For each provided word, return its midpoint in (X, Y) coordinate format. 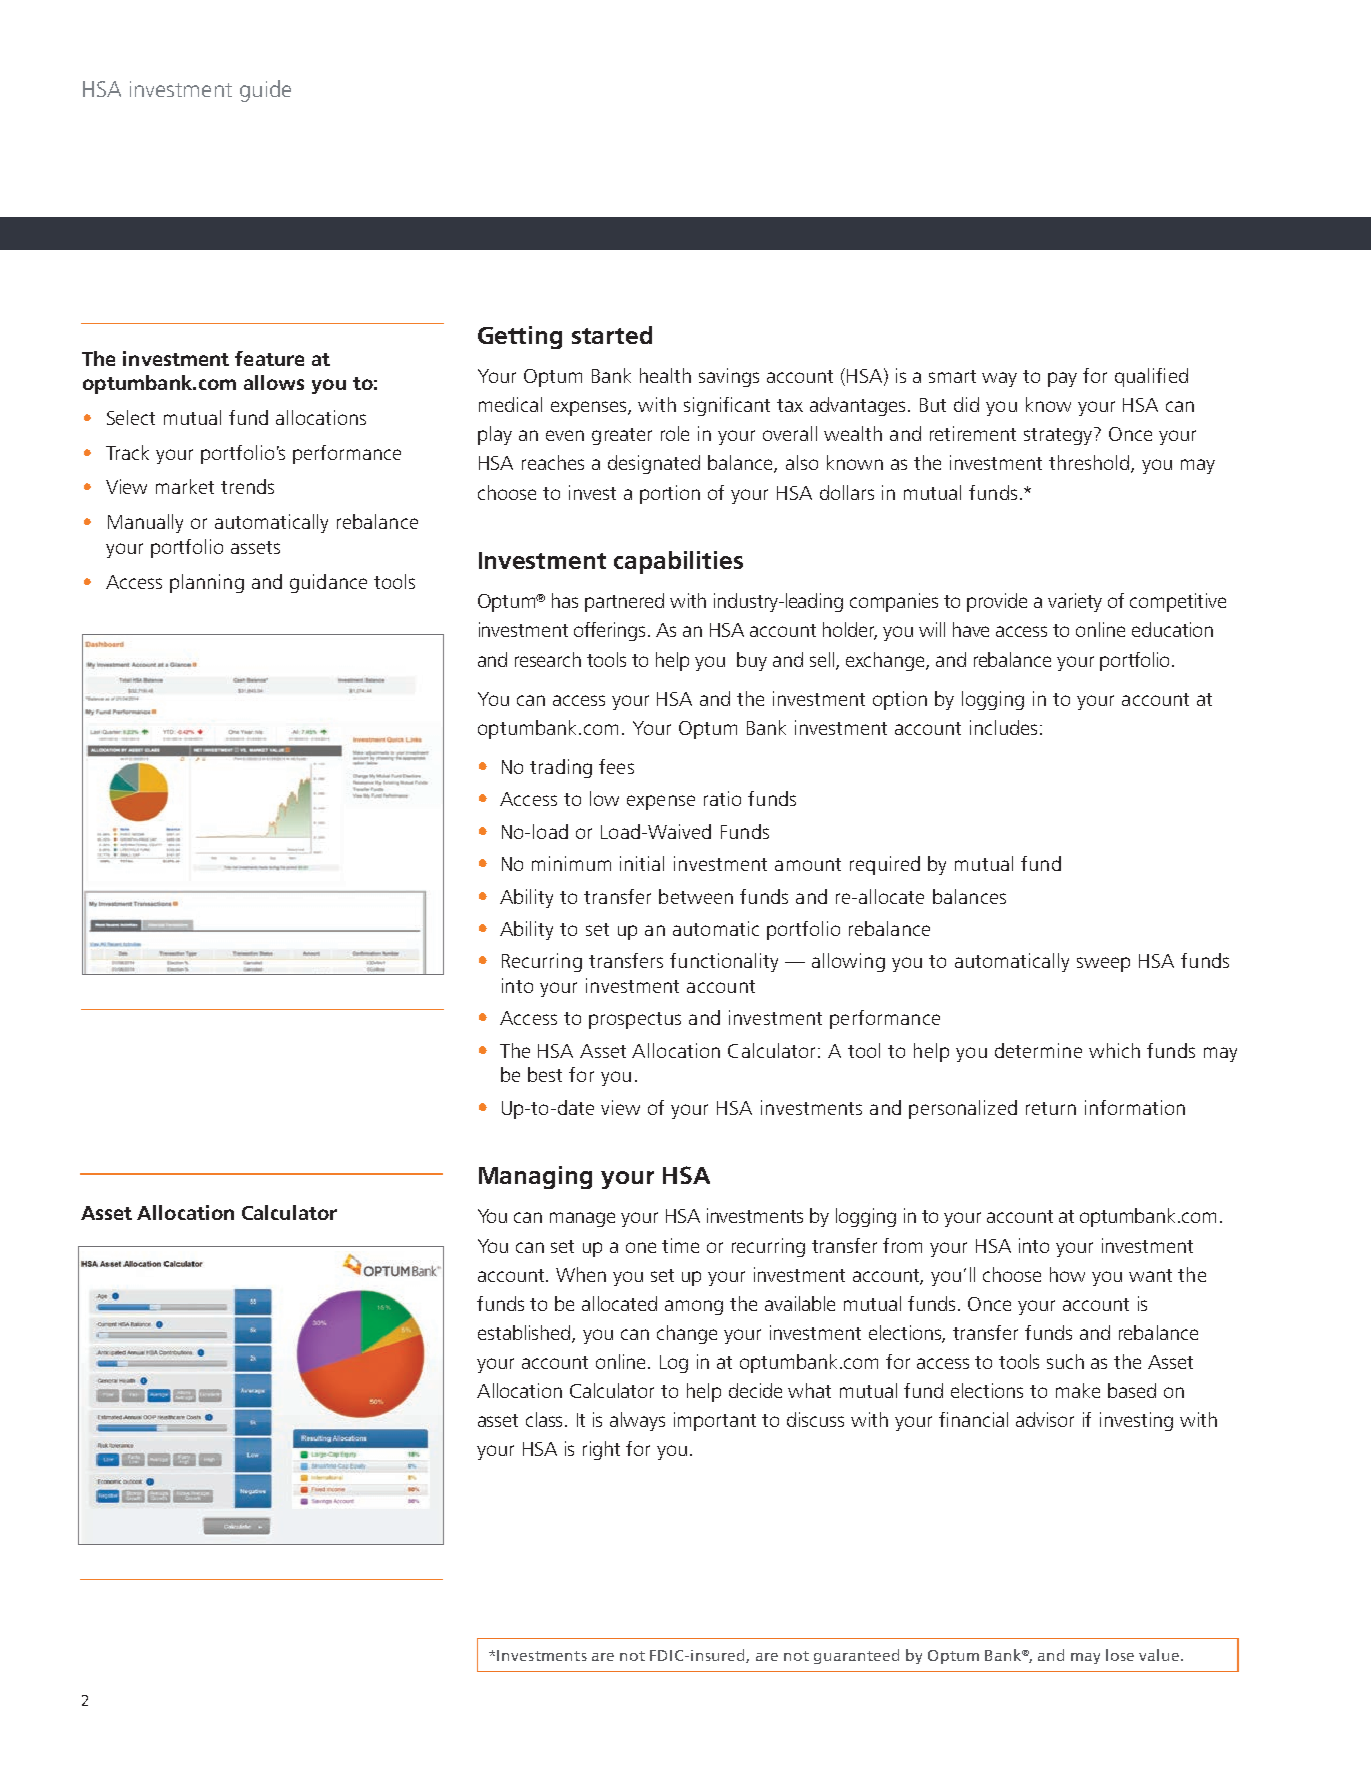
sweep (1103, 964)
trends (247, 486)
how (1067, 1274)
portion (670, 494)
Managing (535, 1177)
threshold (1089, 462)
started (612, 335)
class (546, 1419)
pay (1062, 379)
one (641, 1247)
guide (265, 91)
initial (642, 863)
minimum (571, 863)
